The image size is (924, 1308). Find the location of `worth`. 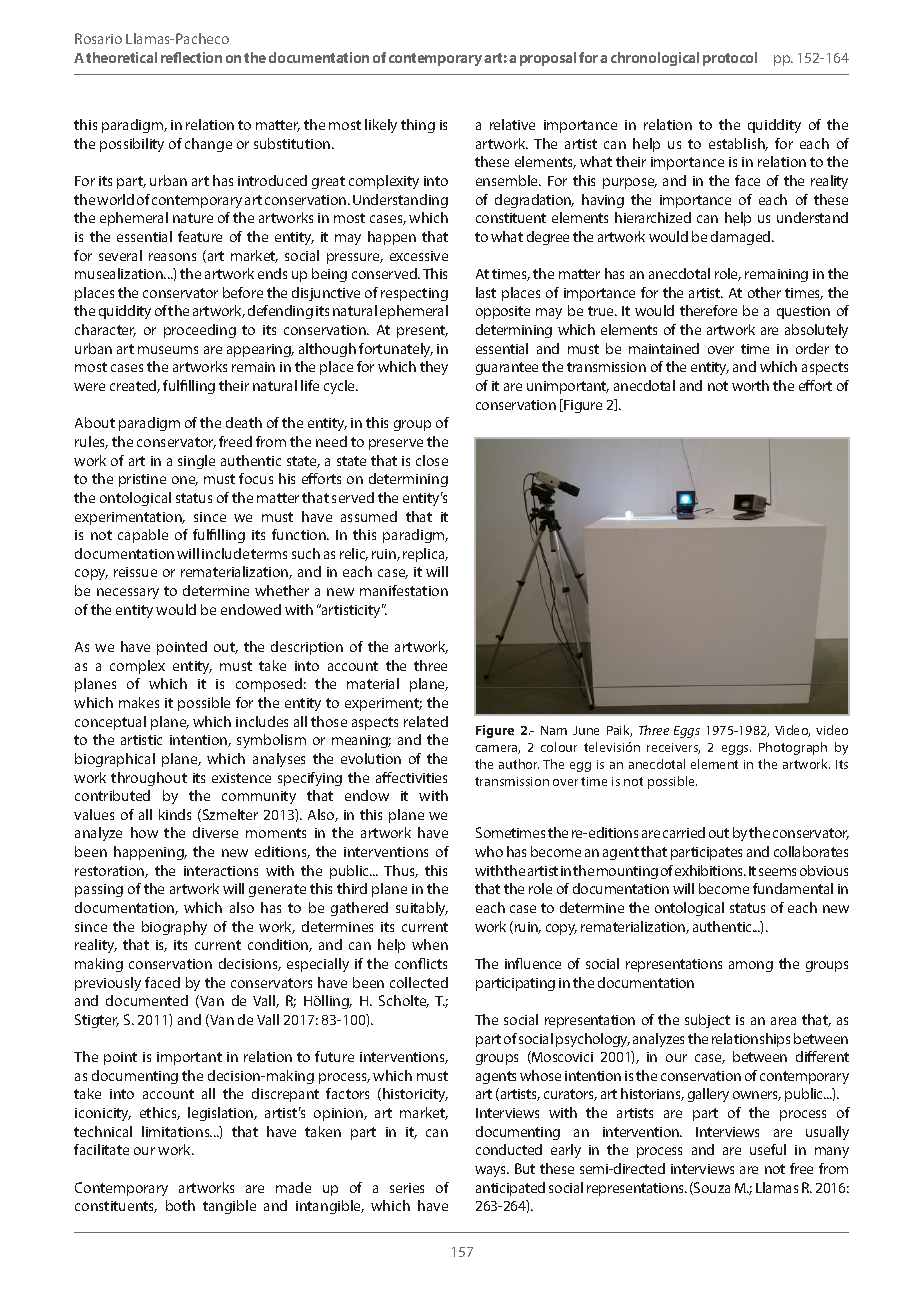

worth is located at coordinates (750, 385).
